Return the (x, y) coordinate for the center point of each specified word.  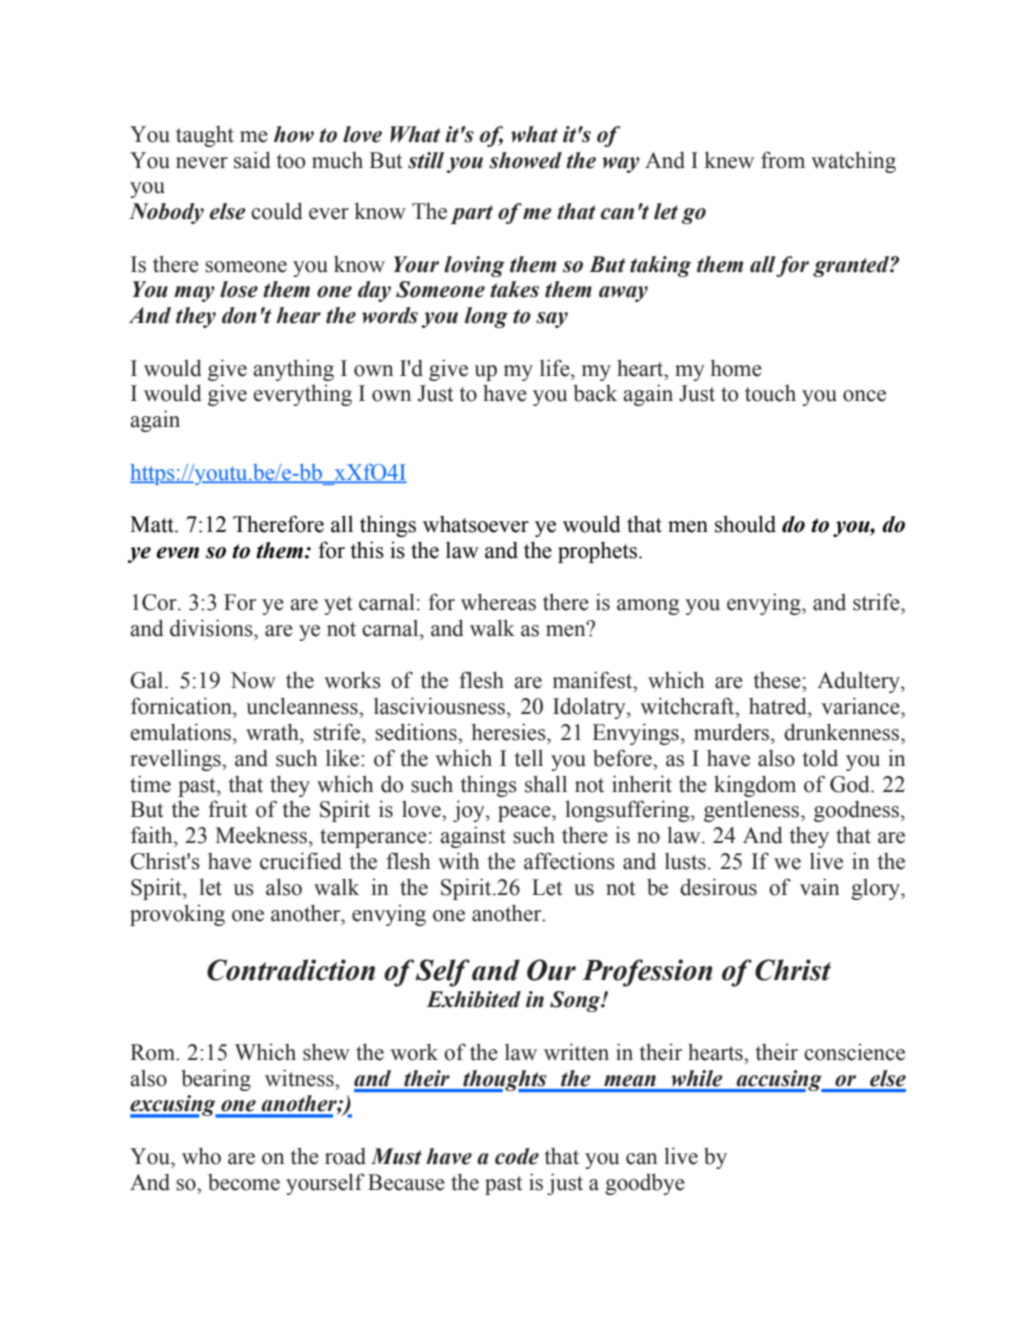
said (252, 160)
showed (525, 160)
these (778, 680)
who (201, 1156)
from (783, 160)
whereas (498, 602)
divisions (212, 628)
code (517, 1156)
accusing (779, 1081)
